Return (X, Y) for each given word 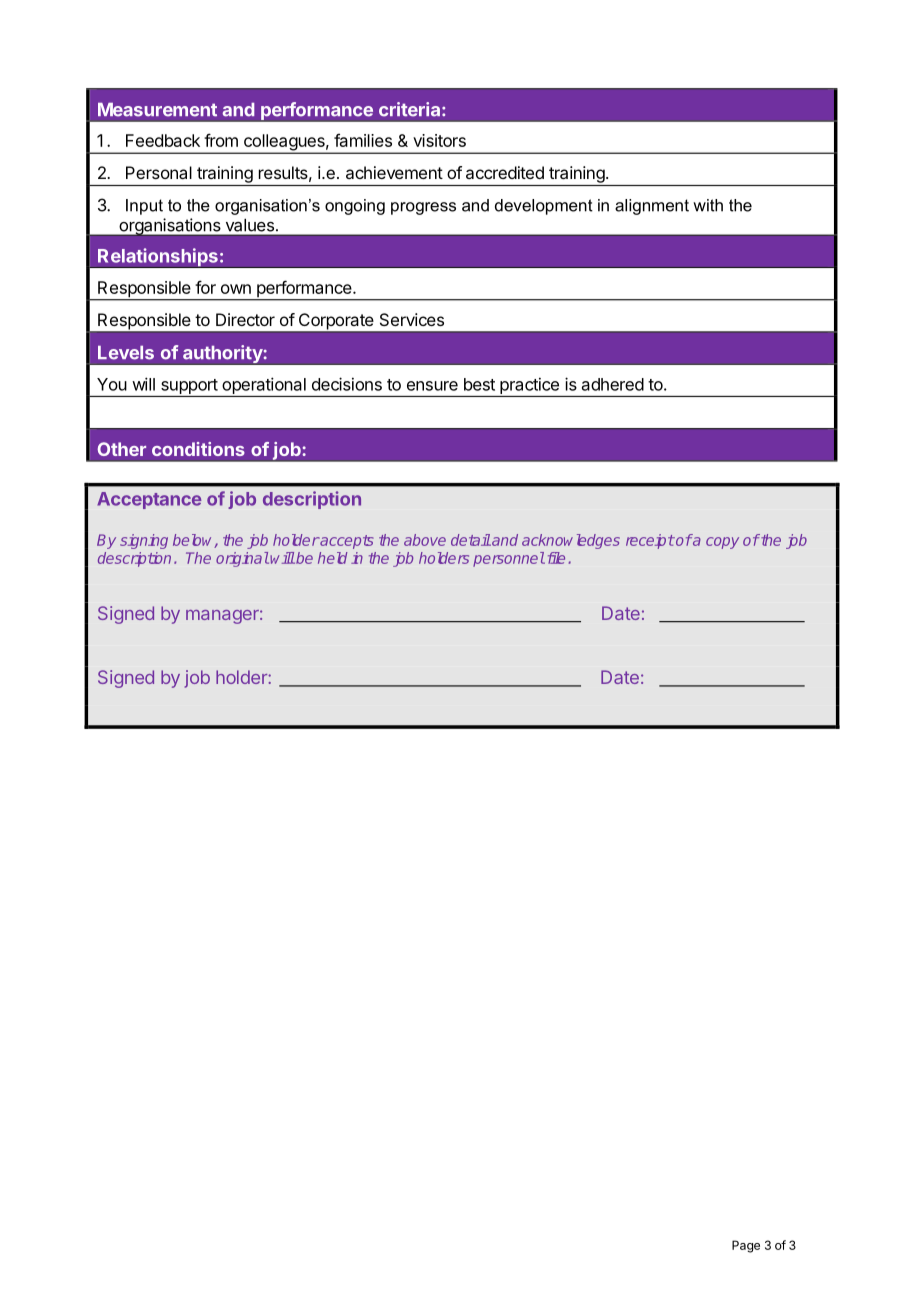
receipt (650, 541)
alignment (652, 207)
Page (746, 1246)
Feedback (163, 140)
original (242, 559)
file (554, 558)
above (425, 540)
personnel (509, 559)
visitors (439, 140)
